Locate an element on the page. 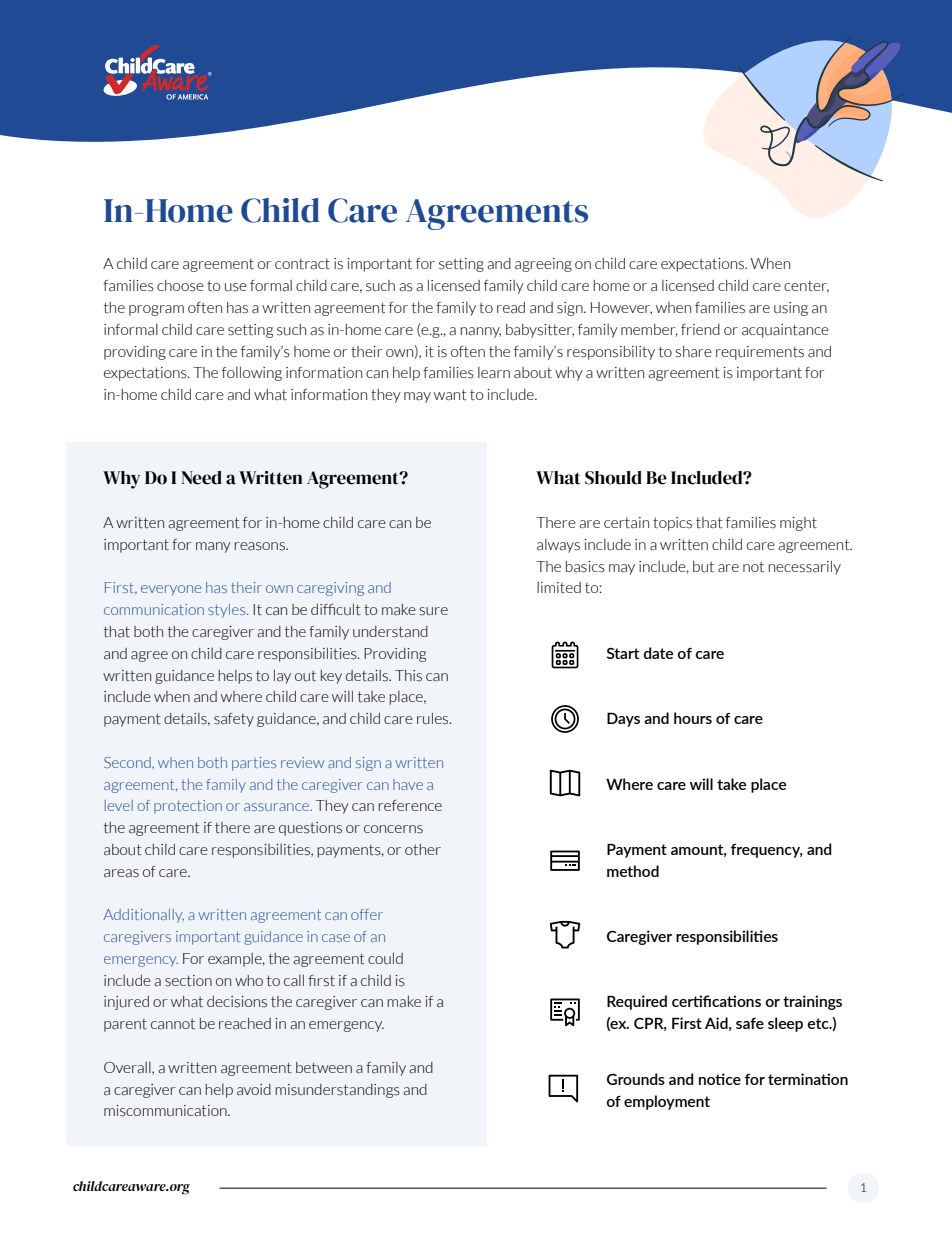  using is located at coordinates (791, 309).
